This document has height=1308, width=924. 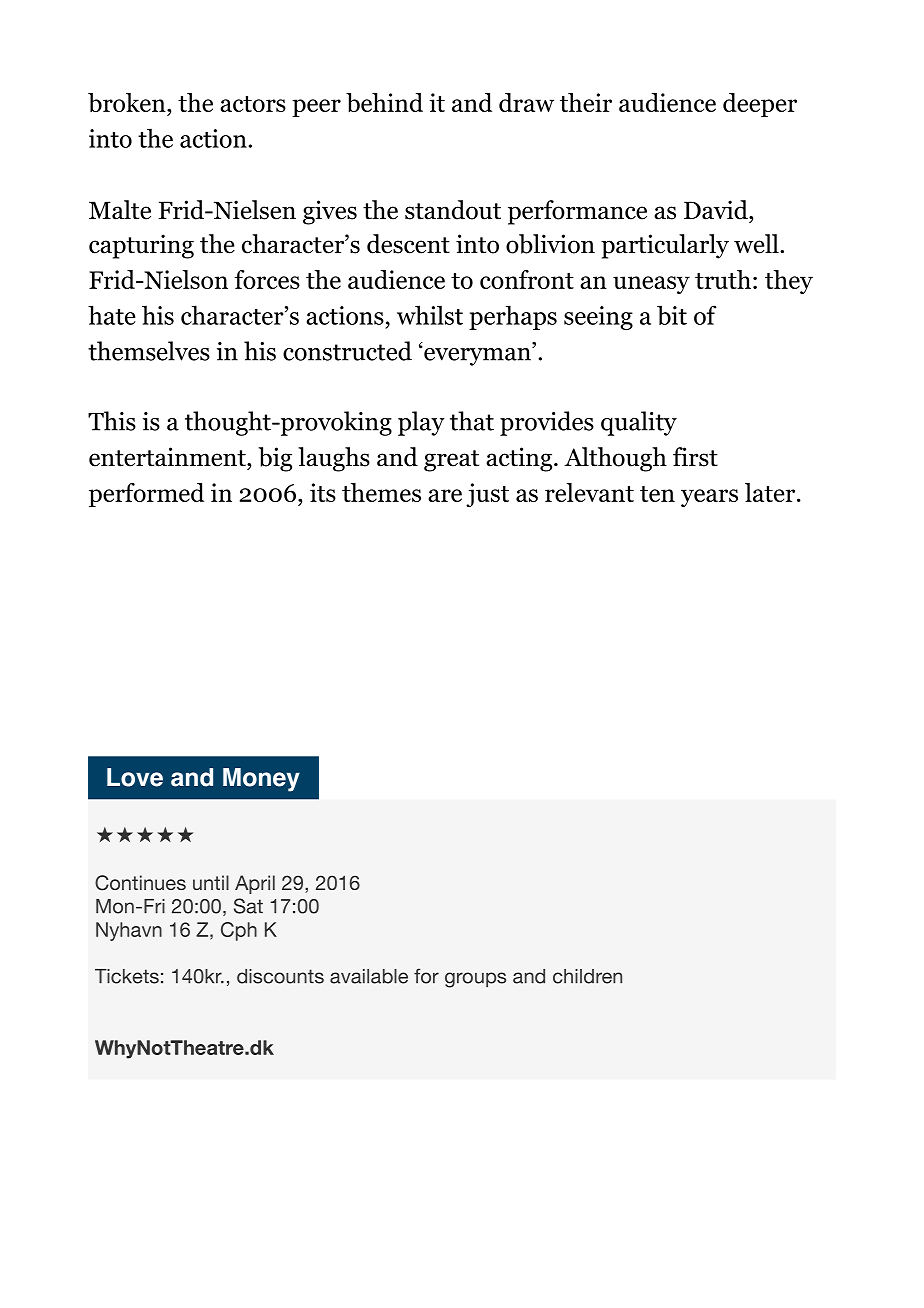 What do you see at coordinates (112, 421) in the document?
I see `This` at bounding box center [112, 421].
